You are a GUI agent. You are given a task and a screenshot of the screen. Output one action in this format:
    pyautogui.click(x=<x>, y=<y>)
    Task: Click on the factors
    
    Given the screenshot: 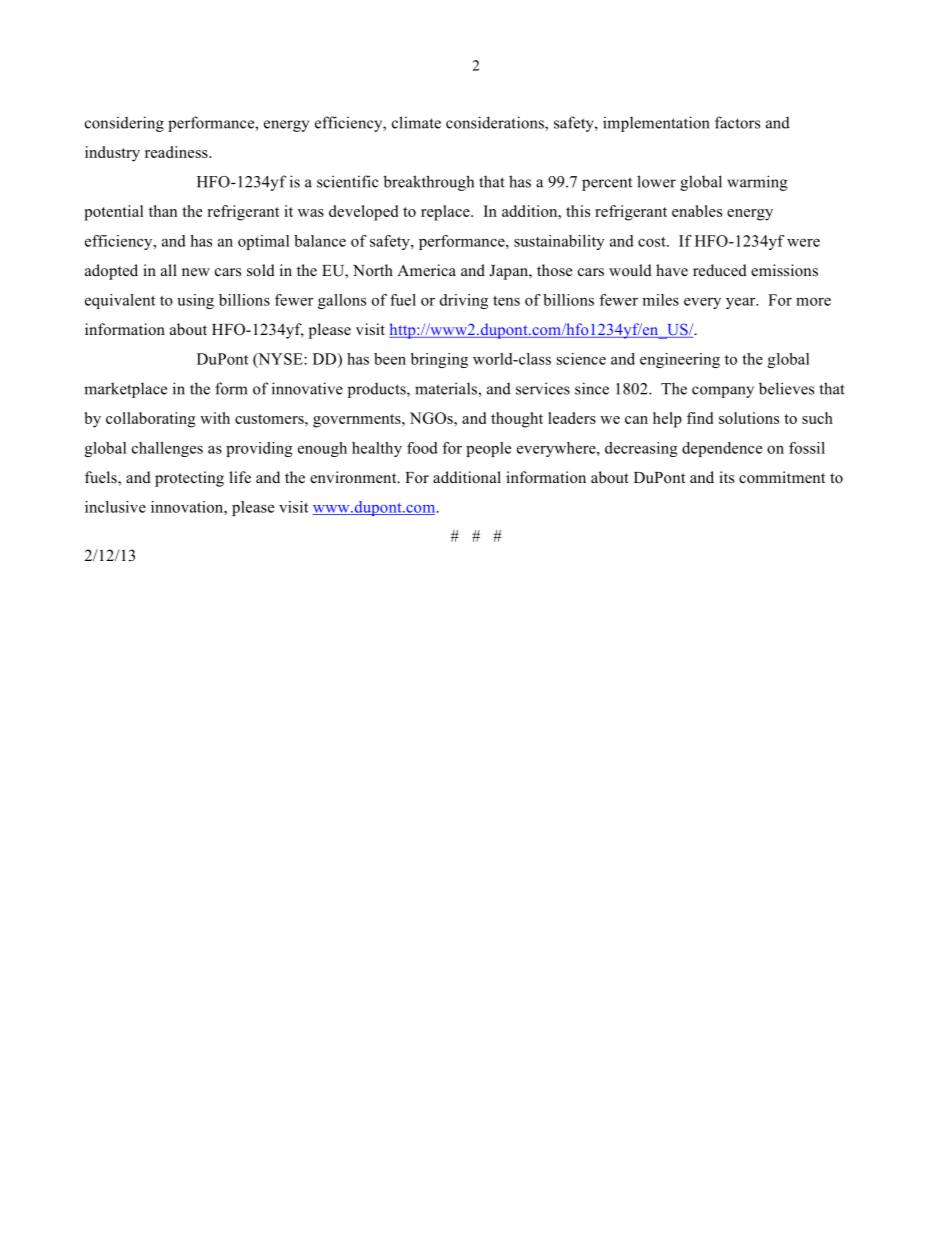 What is the action you would take?
    pyautogui.click(x=737, y=122)
